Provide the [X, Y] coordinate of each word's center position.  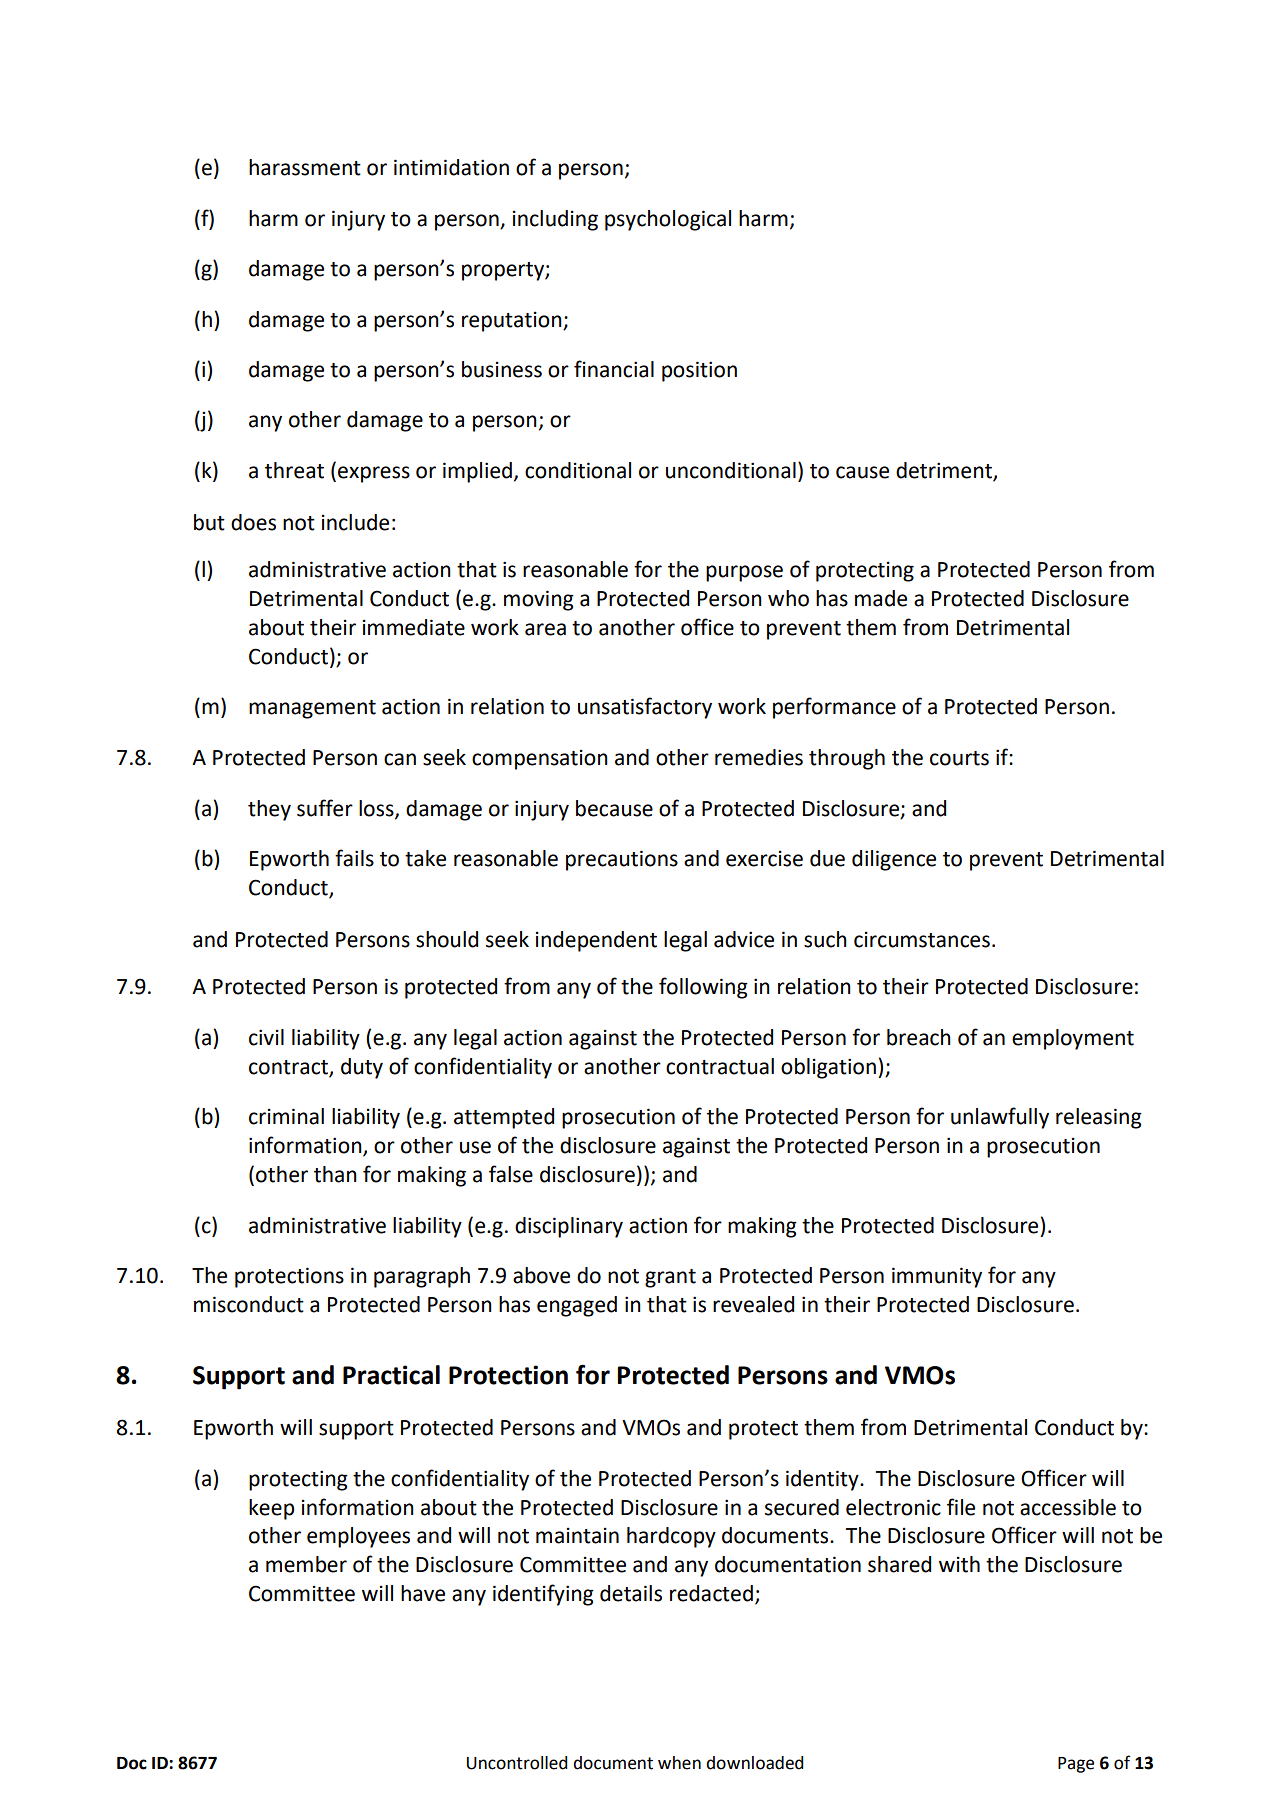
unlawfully [1000, 1118]
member [306, 1564]
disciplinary [569, 1227]
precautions [622, 860]
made [881, 598]
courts [959, 758]
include [355, 522]
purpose [744, 573]
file [961, 1507]
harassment [305, 167]
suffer [325, 808]
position [699, 371]
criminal [286, 1116]
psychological [668, 220]
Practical [391, 1375]
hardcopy [671, 1537]
